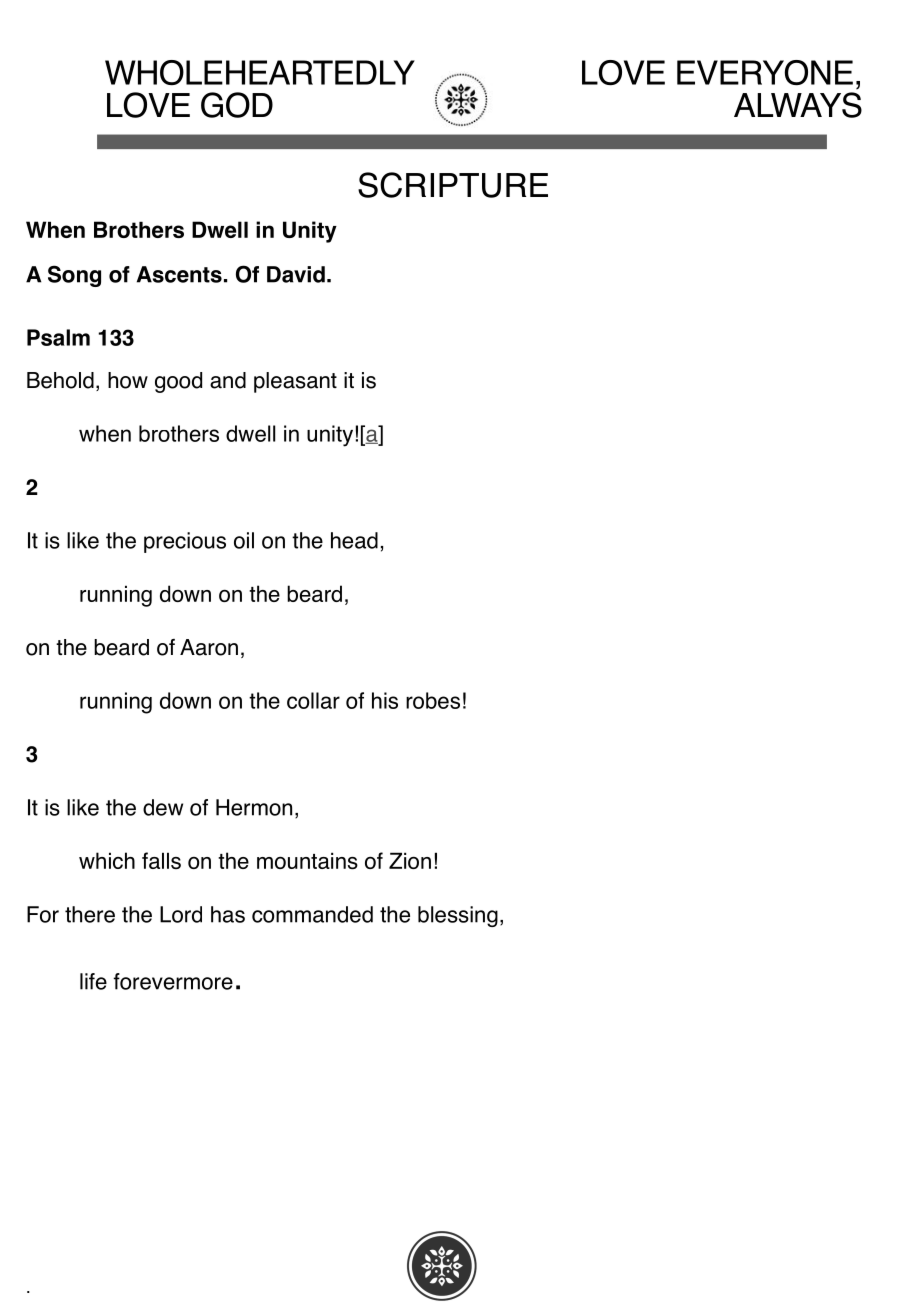 The height and width of the document is (1314, 924). Describe the element at coordinates (237, 105) in the document. I see `GOD` at that location.
